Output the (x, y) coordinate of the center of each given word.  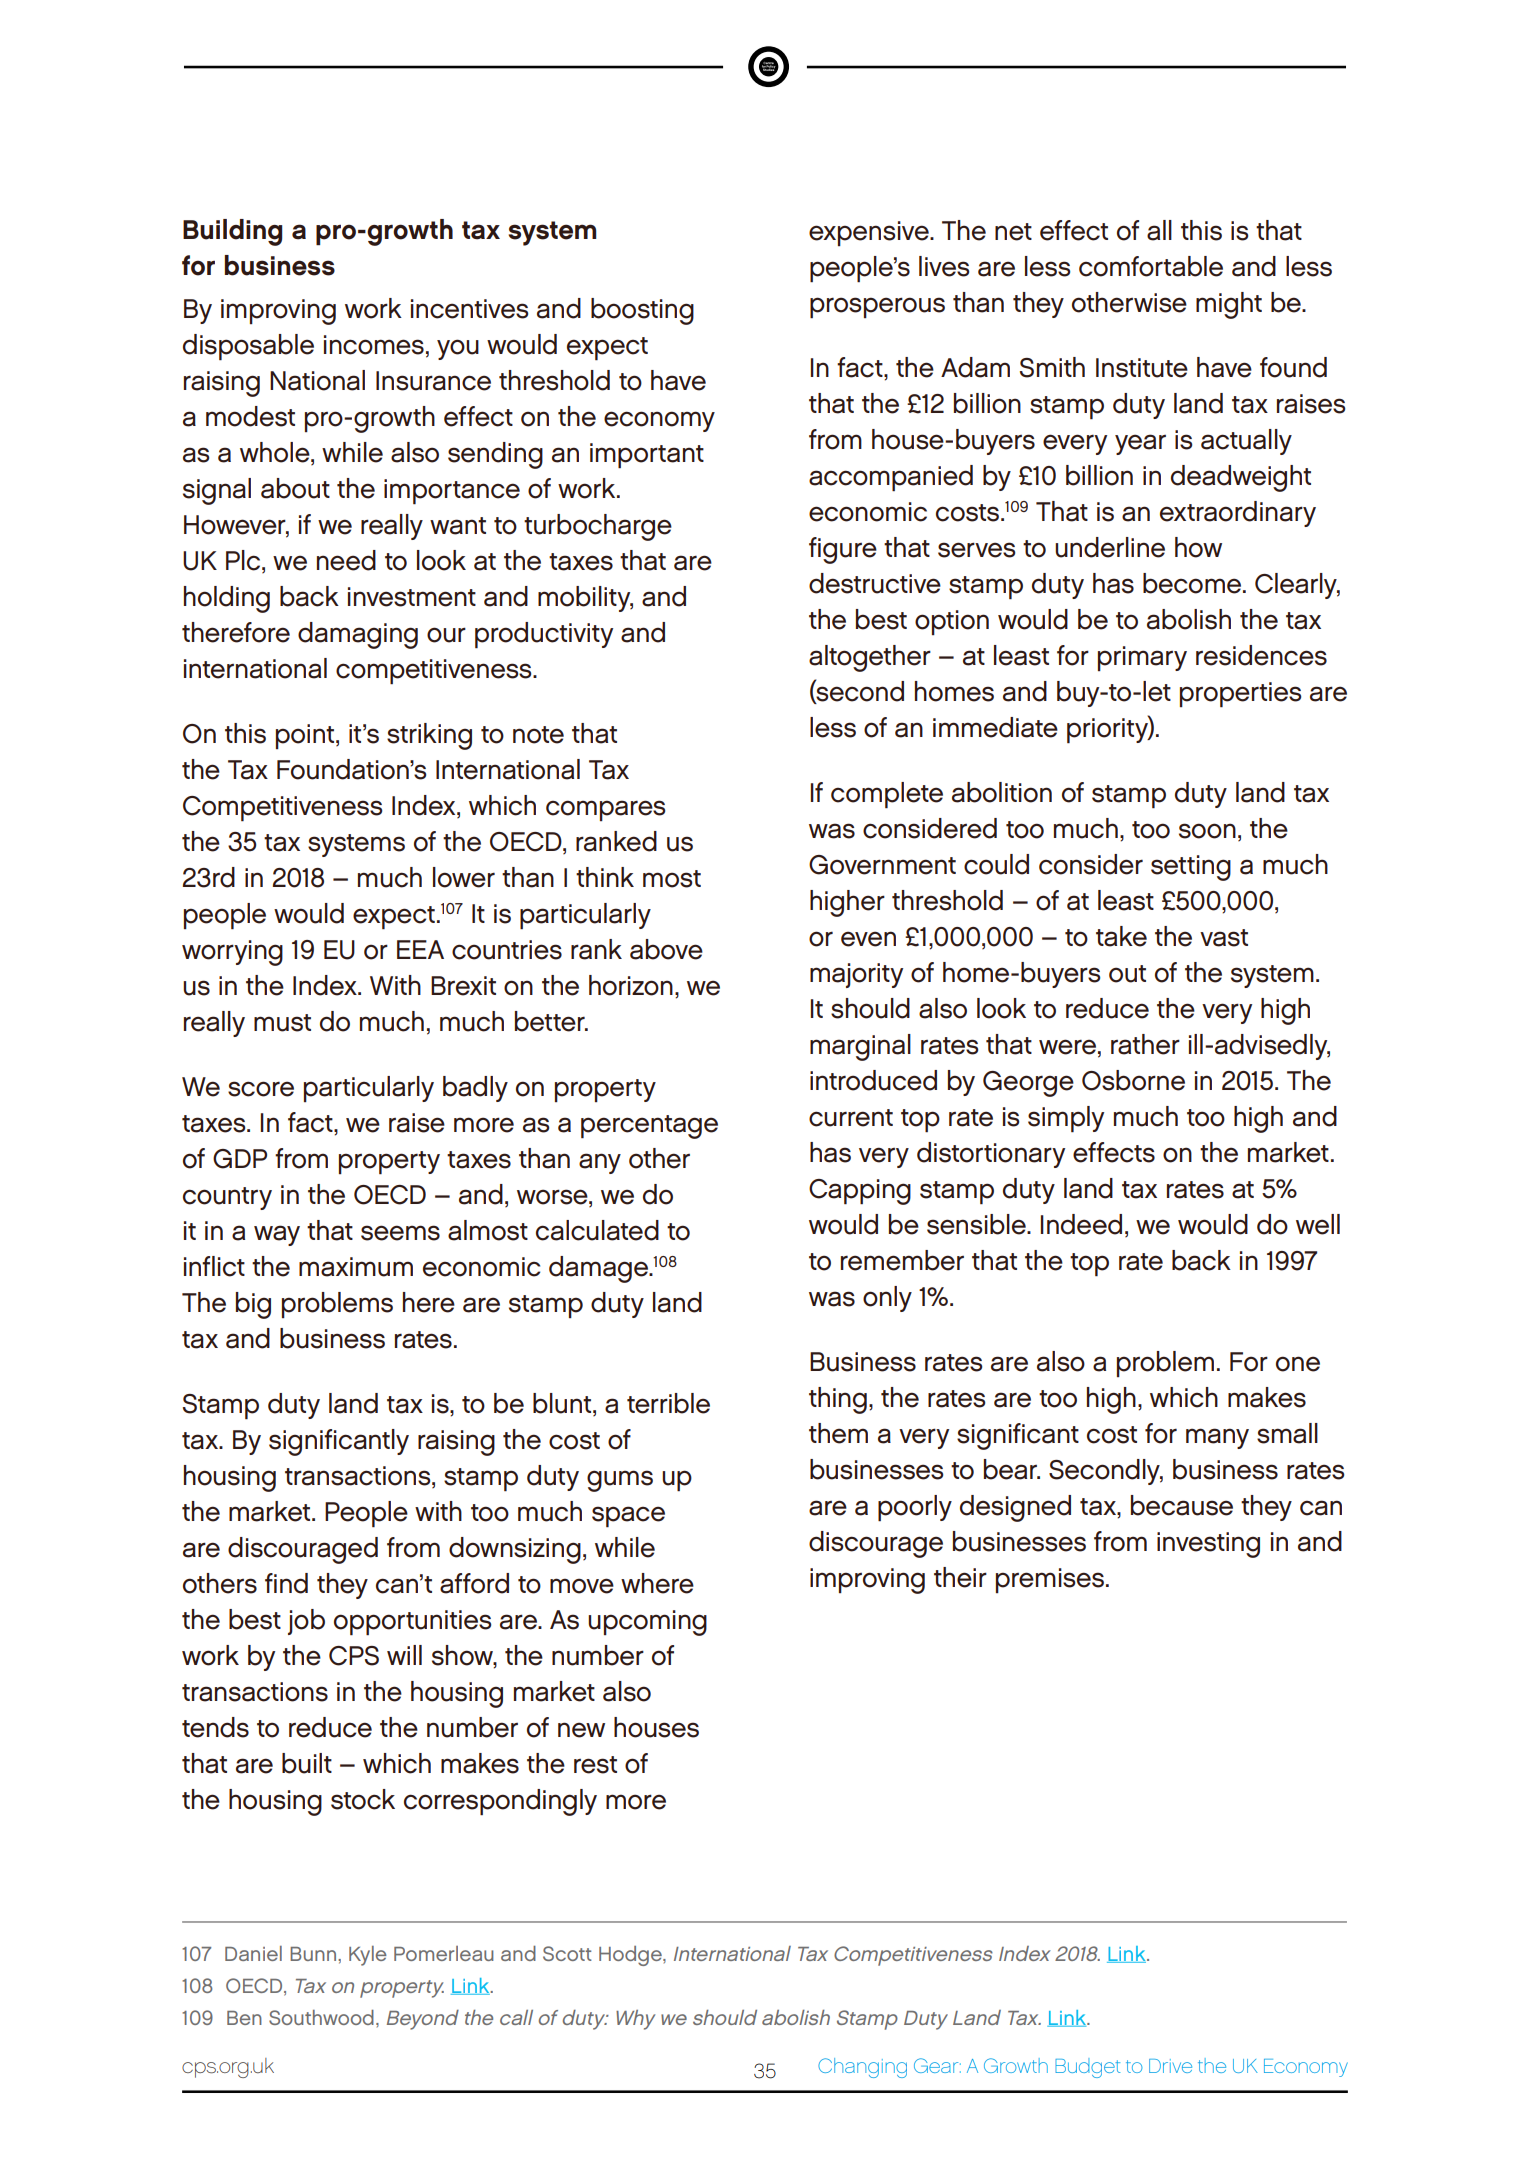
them (838, 1433)
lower (464, 877)
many (1217, 1438)
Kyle (368, 1956)
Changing (862, 2068)
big (253, 1305)
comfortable (1151, 266)
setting (1191, 868)
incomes (374, 345)
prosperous (877, 308)
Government (882, 865)
